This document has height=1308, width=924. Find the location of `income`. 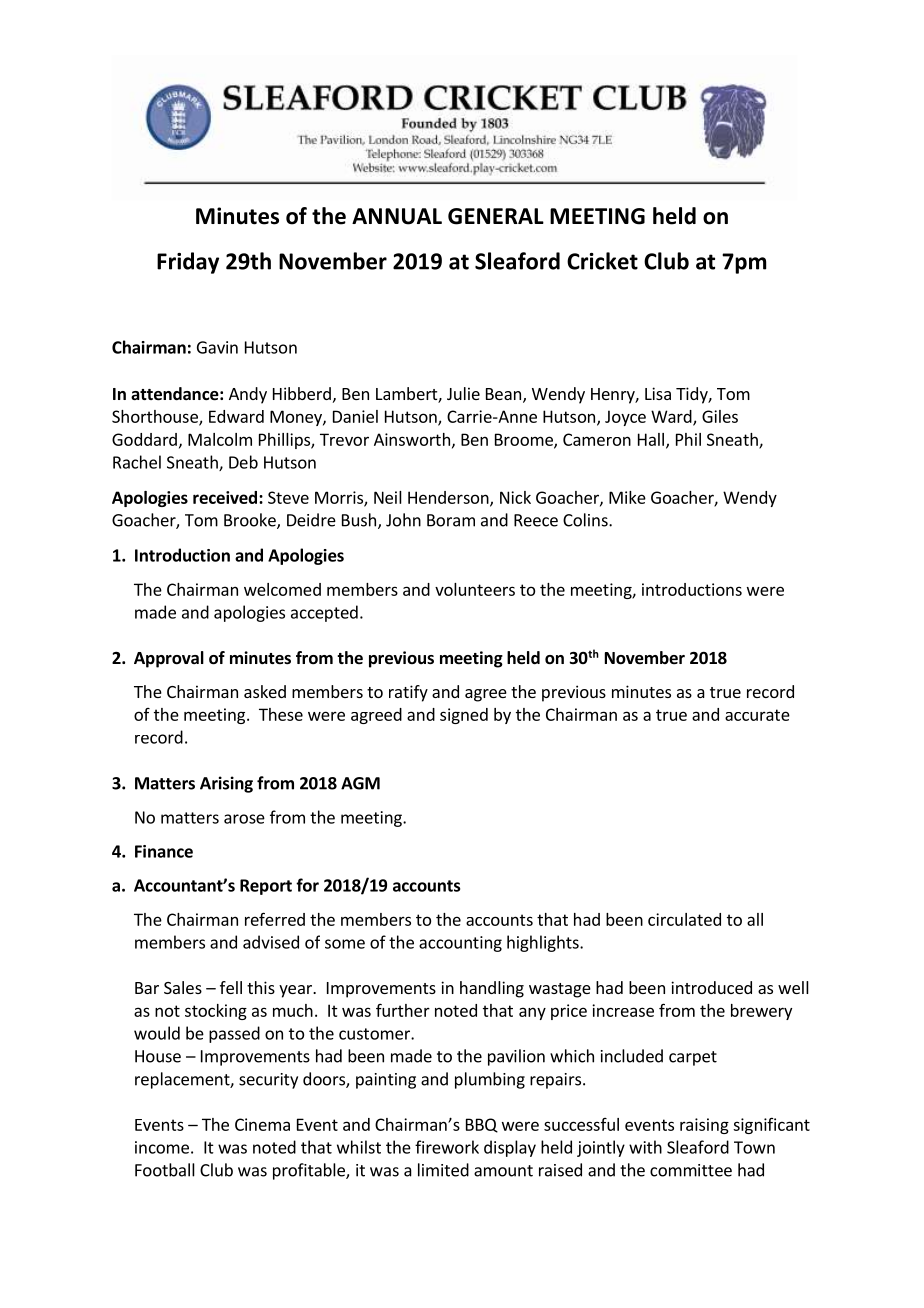

income is located at coordinates (162, 1147).
